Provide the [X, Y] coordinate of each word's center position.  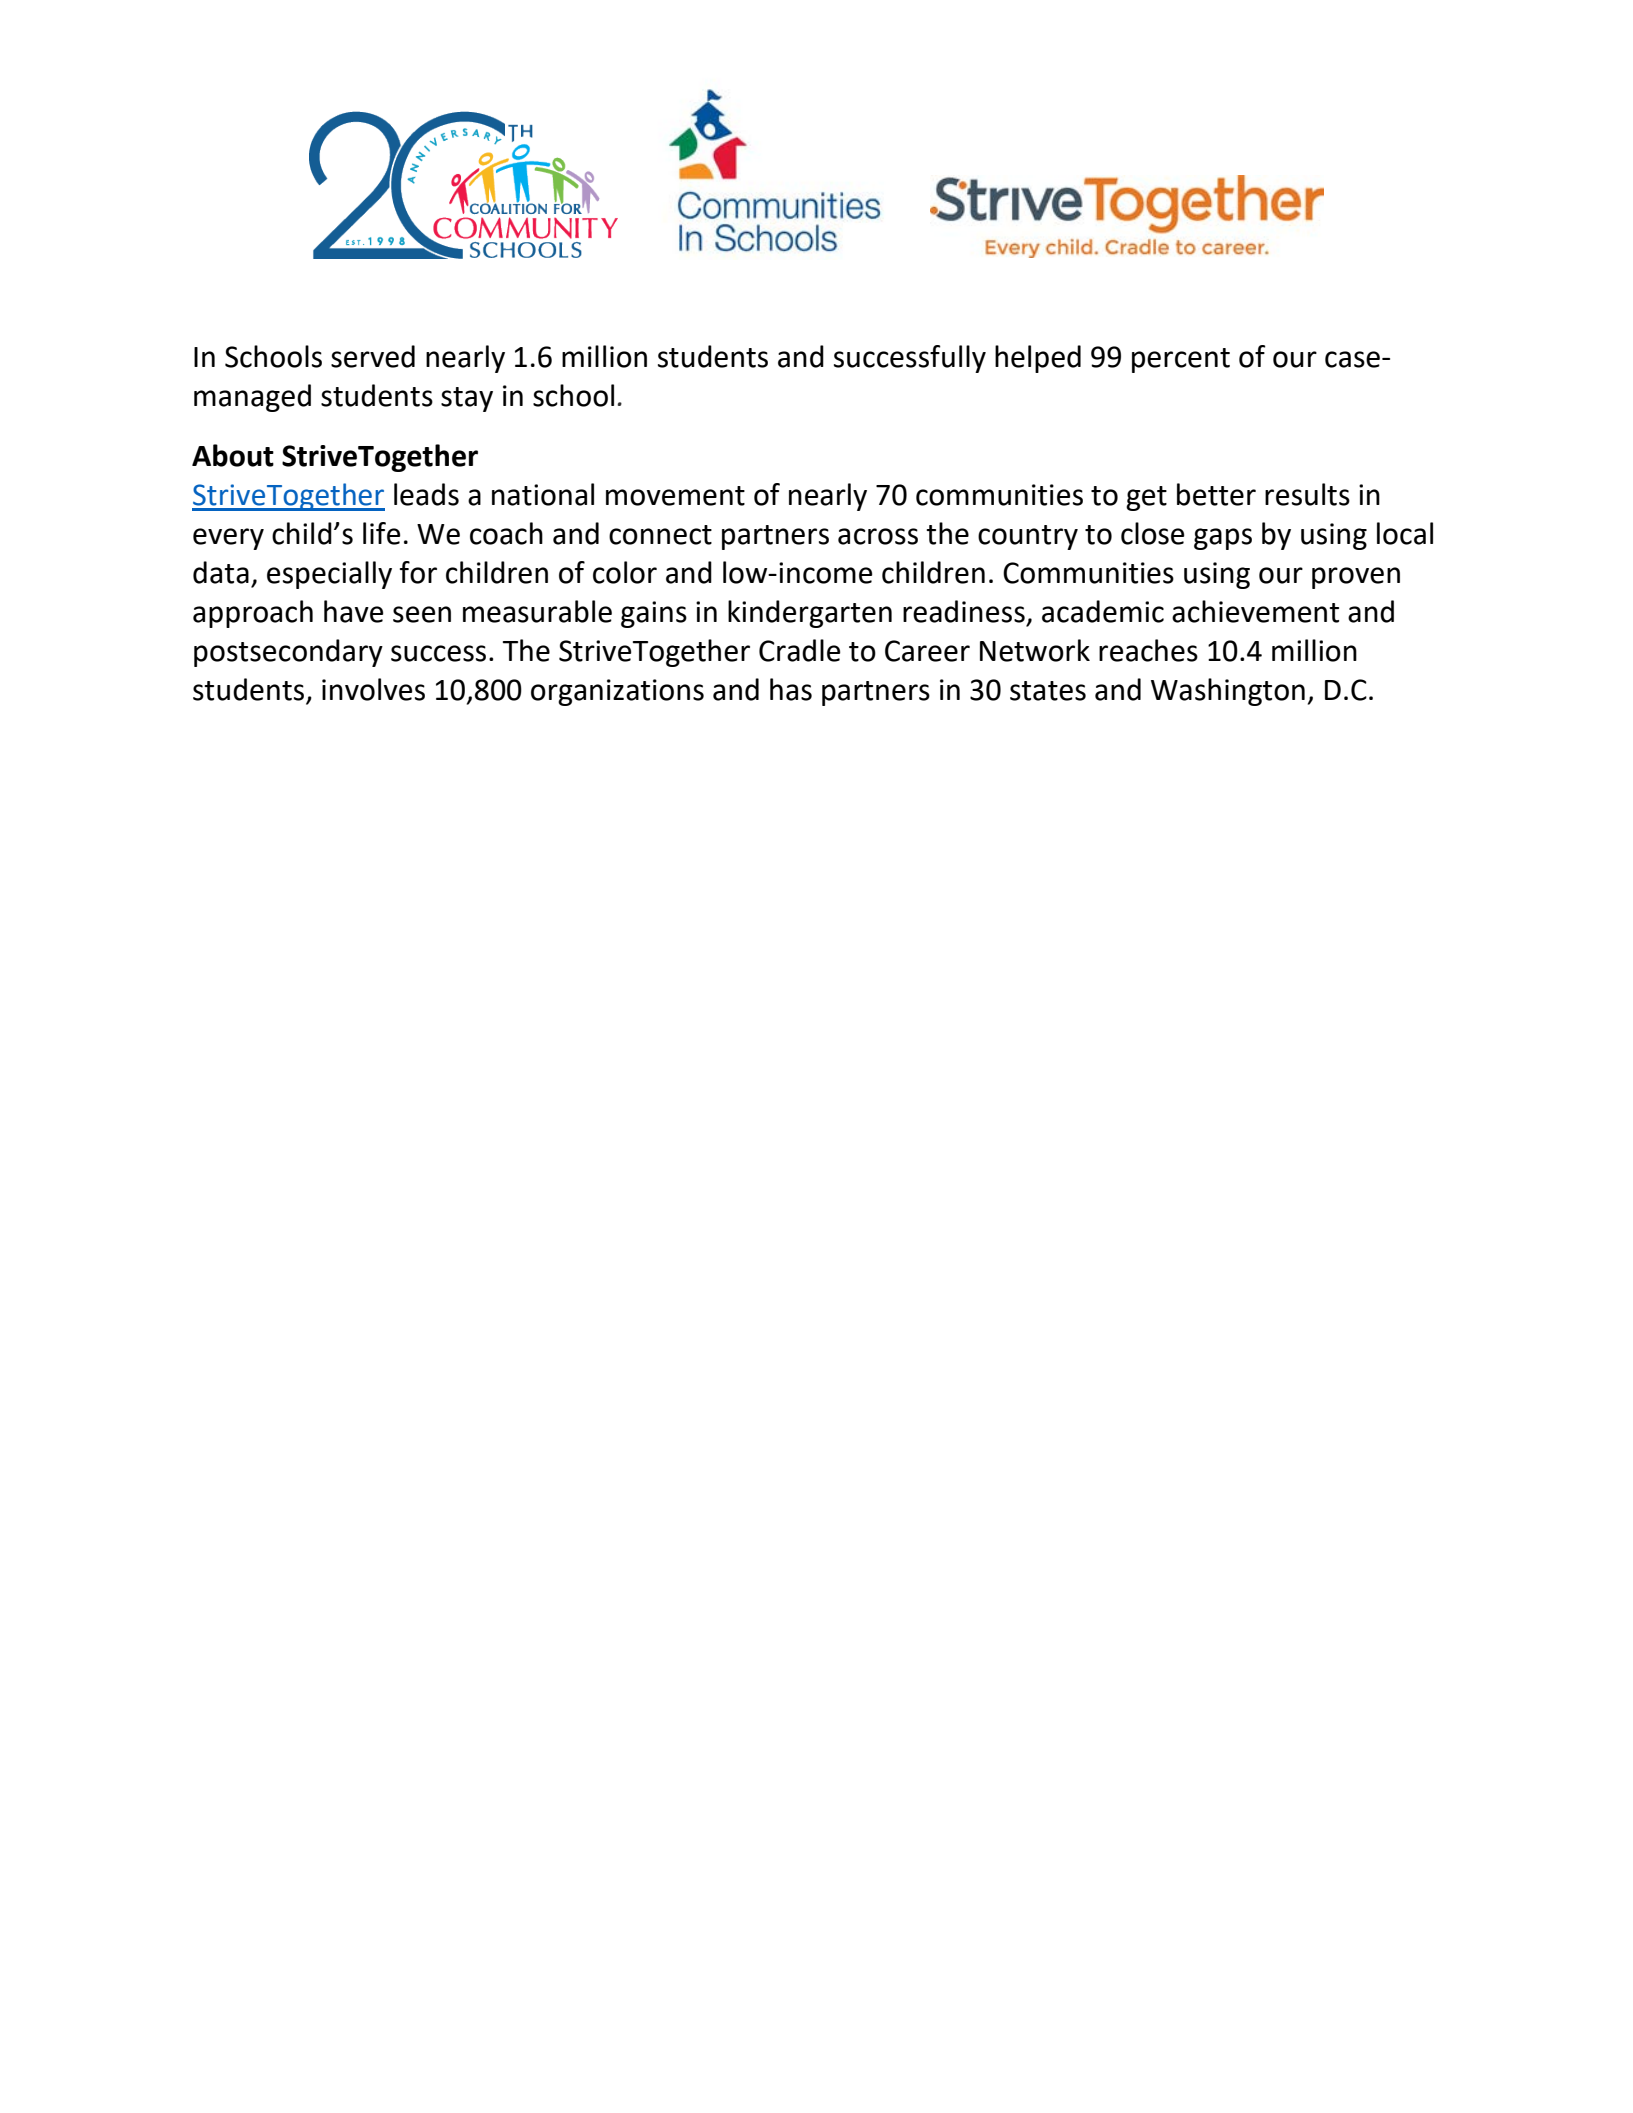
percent [1181, 360]
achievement [1255, 611]
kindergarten [810, 614]
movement [675, 496]
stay [467, 399]
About [233, 455]
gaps [1223, 539]
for [418, 572]
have [354, 611]
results [1307, 494]
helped [1038, 359]
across [878, 536]
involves [373, 689]
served [373, 356]
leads [426, 494]
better [1216, 494]
